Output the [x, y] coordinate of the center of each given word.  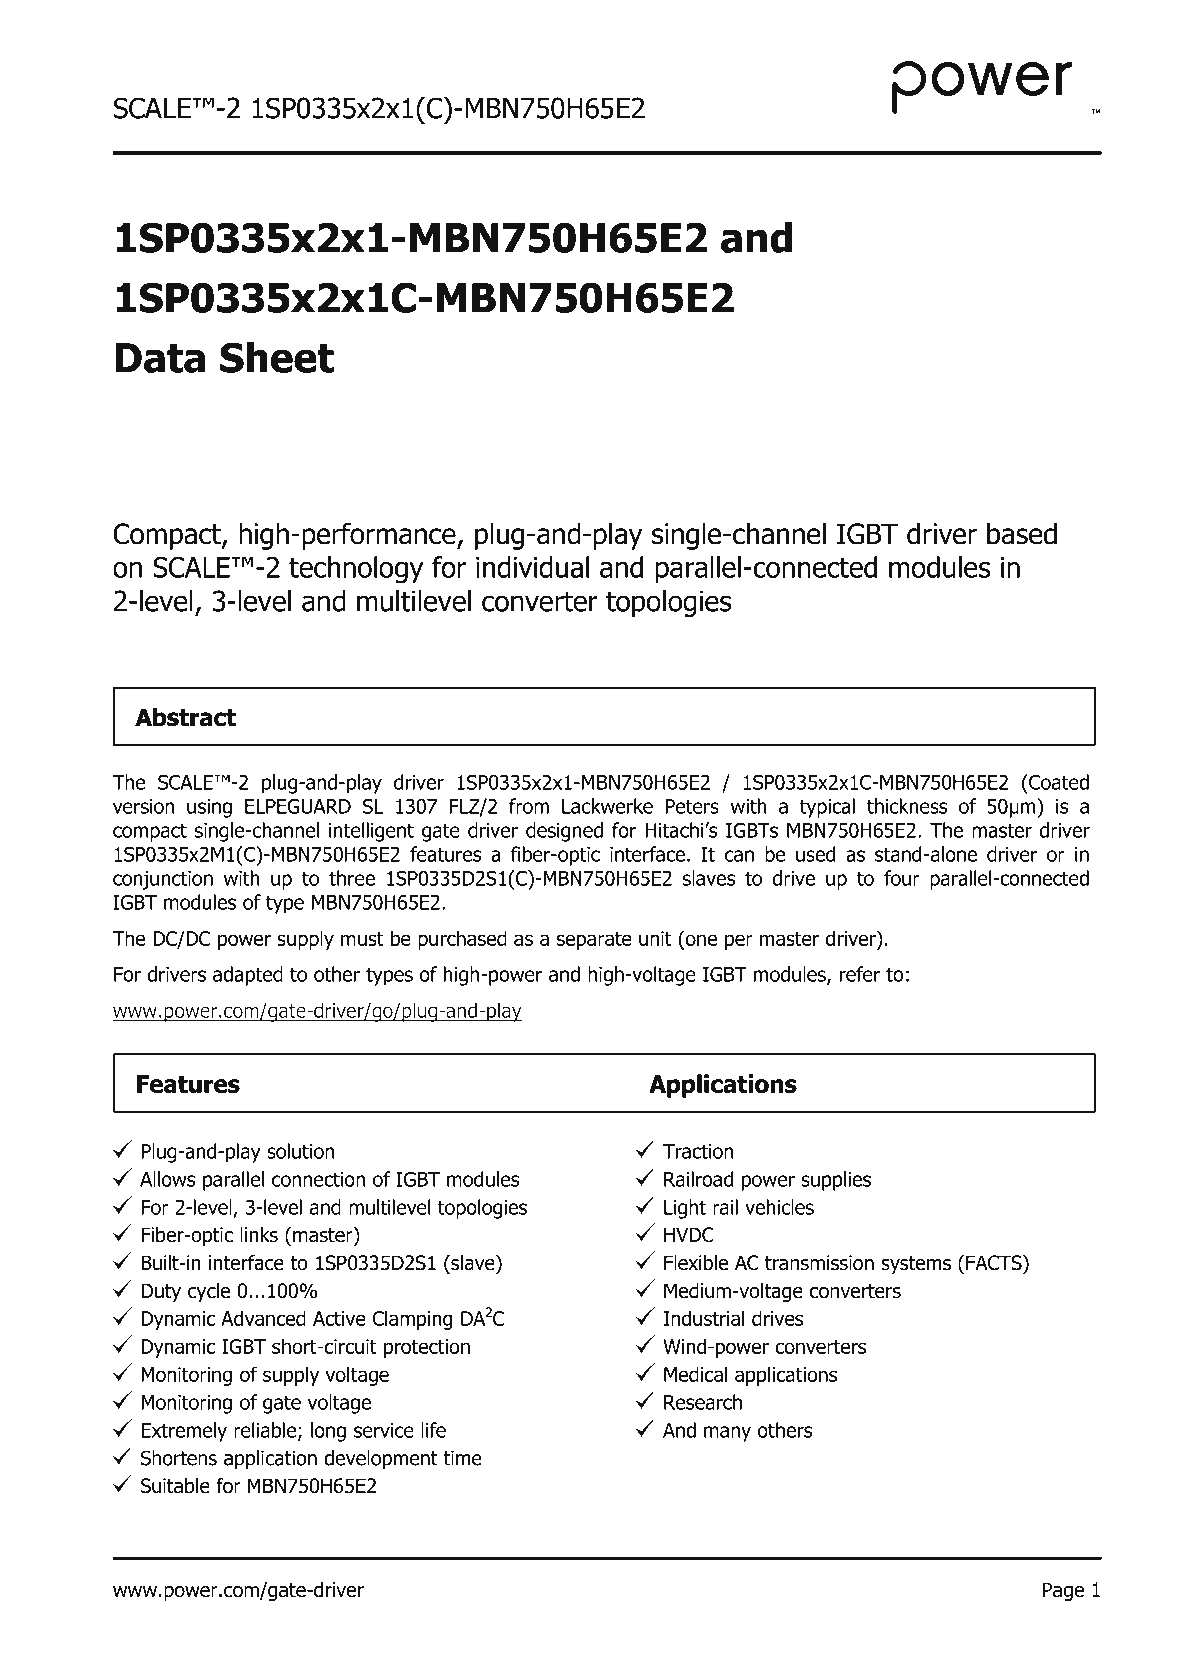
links [259, 1235]
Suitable [175, 1486]
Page [1063, 1591]
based [1022, 533]
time [462, 1458]
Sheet [277, 357]
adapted [248, 976]
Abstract [185, 717]
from [529, 806]
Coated [1058, 782]
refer [860, 974]
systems [916, 1265]
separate [594, 941]
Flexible [696, 1263]
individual [532, 567]
